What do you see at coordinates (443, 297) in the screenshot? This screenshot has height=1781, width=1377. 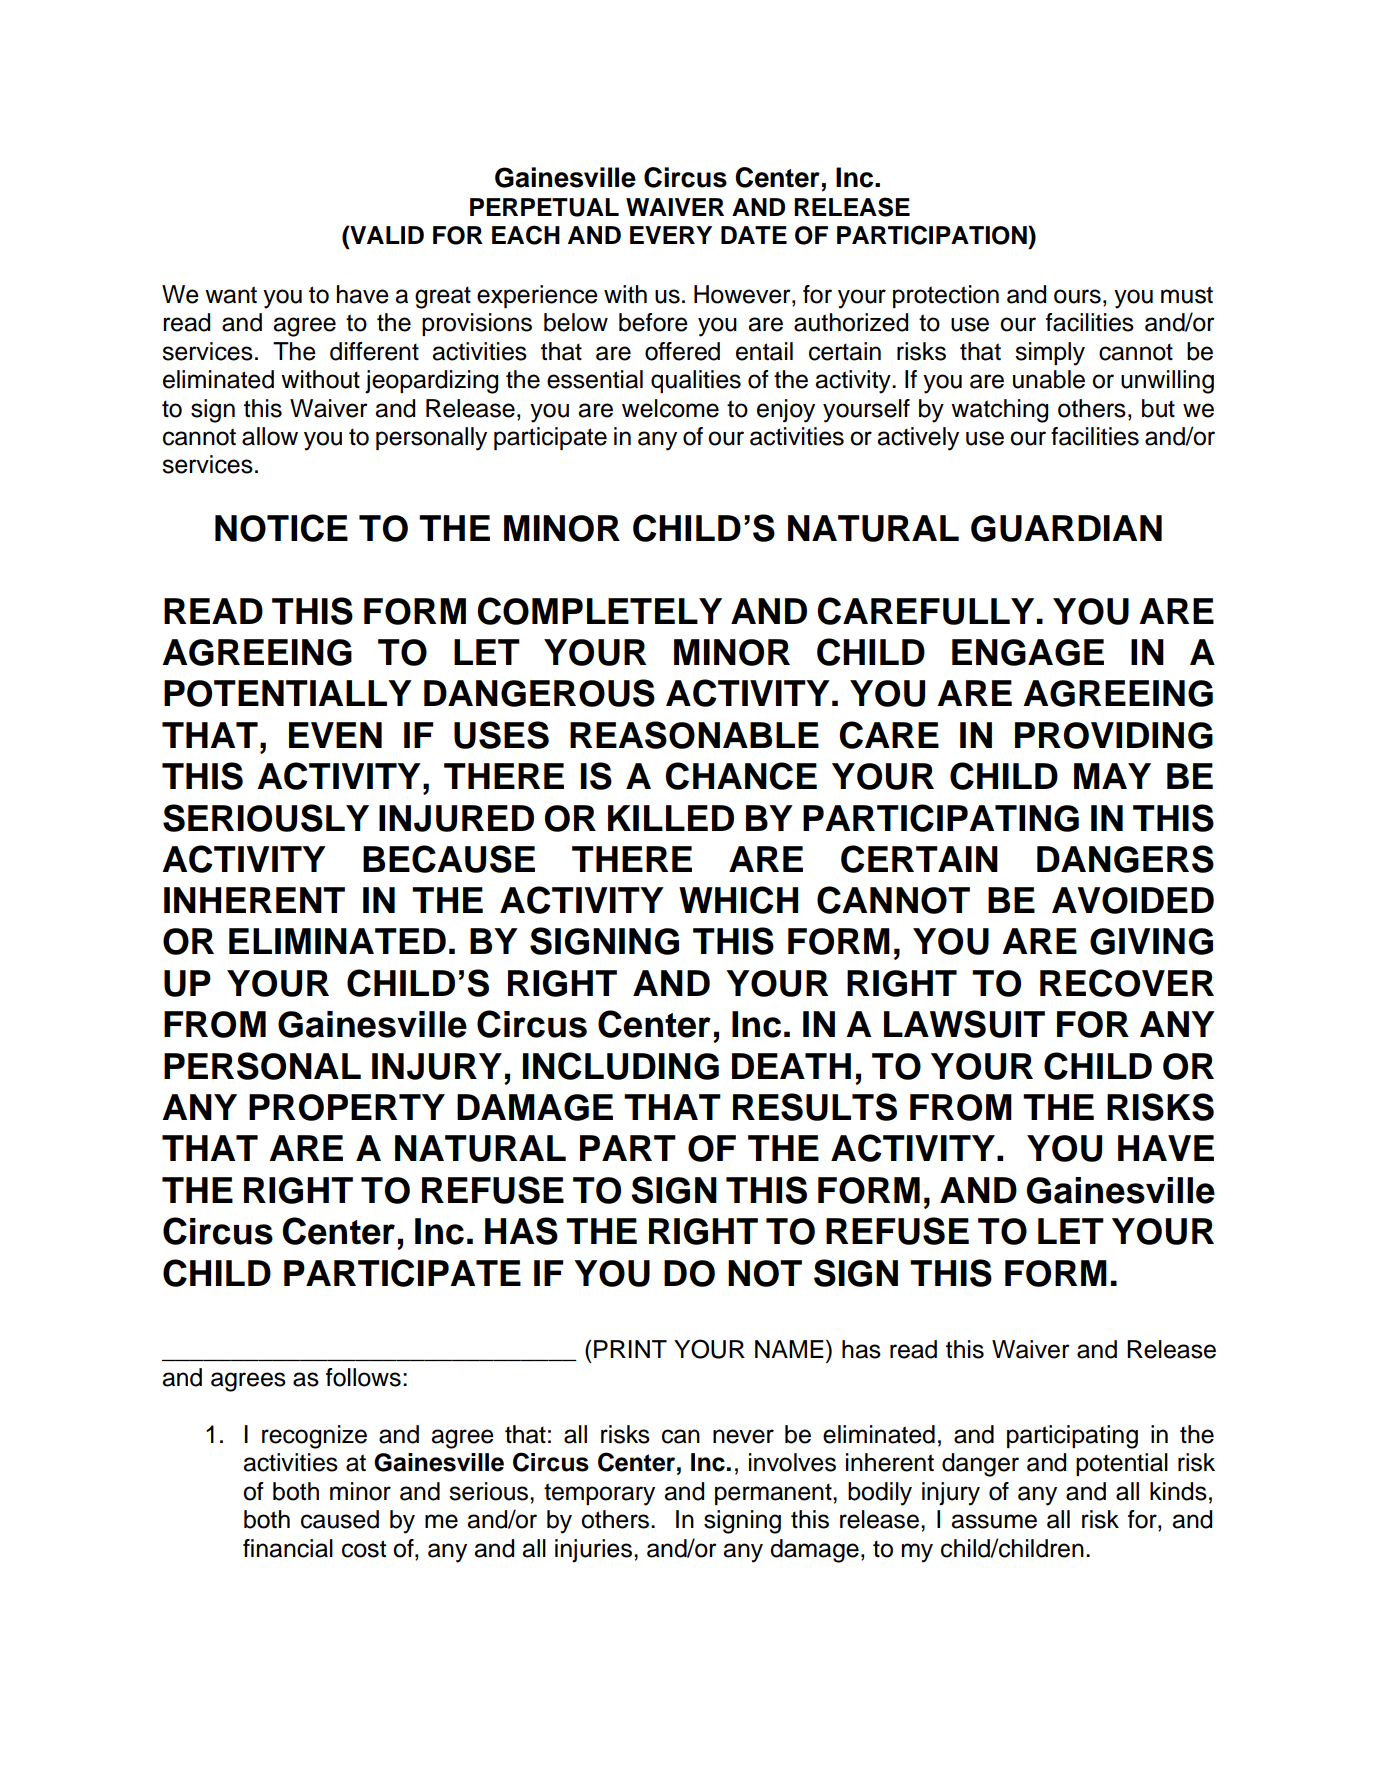 I see `great` at bounding box center [443, 297].
